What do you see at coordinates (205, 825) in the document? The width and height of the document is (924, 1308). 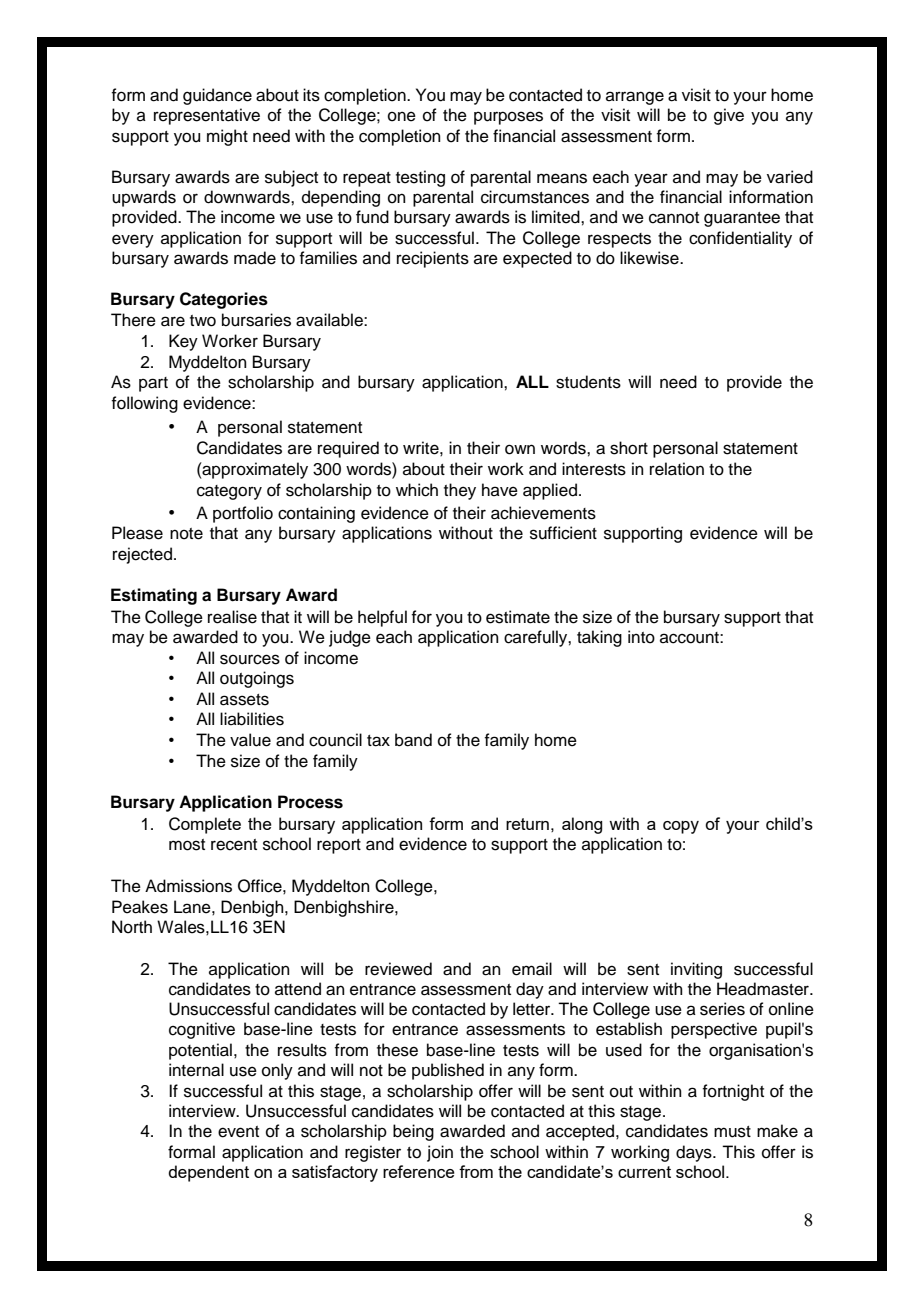 I see `Complete` at bounding box center [205, 825].
